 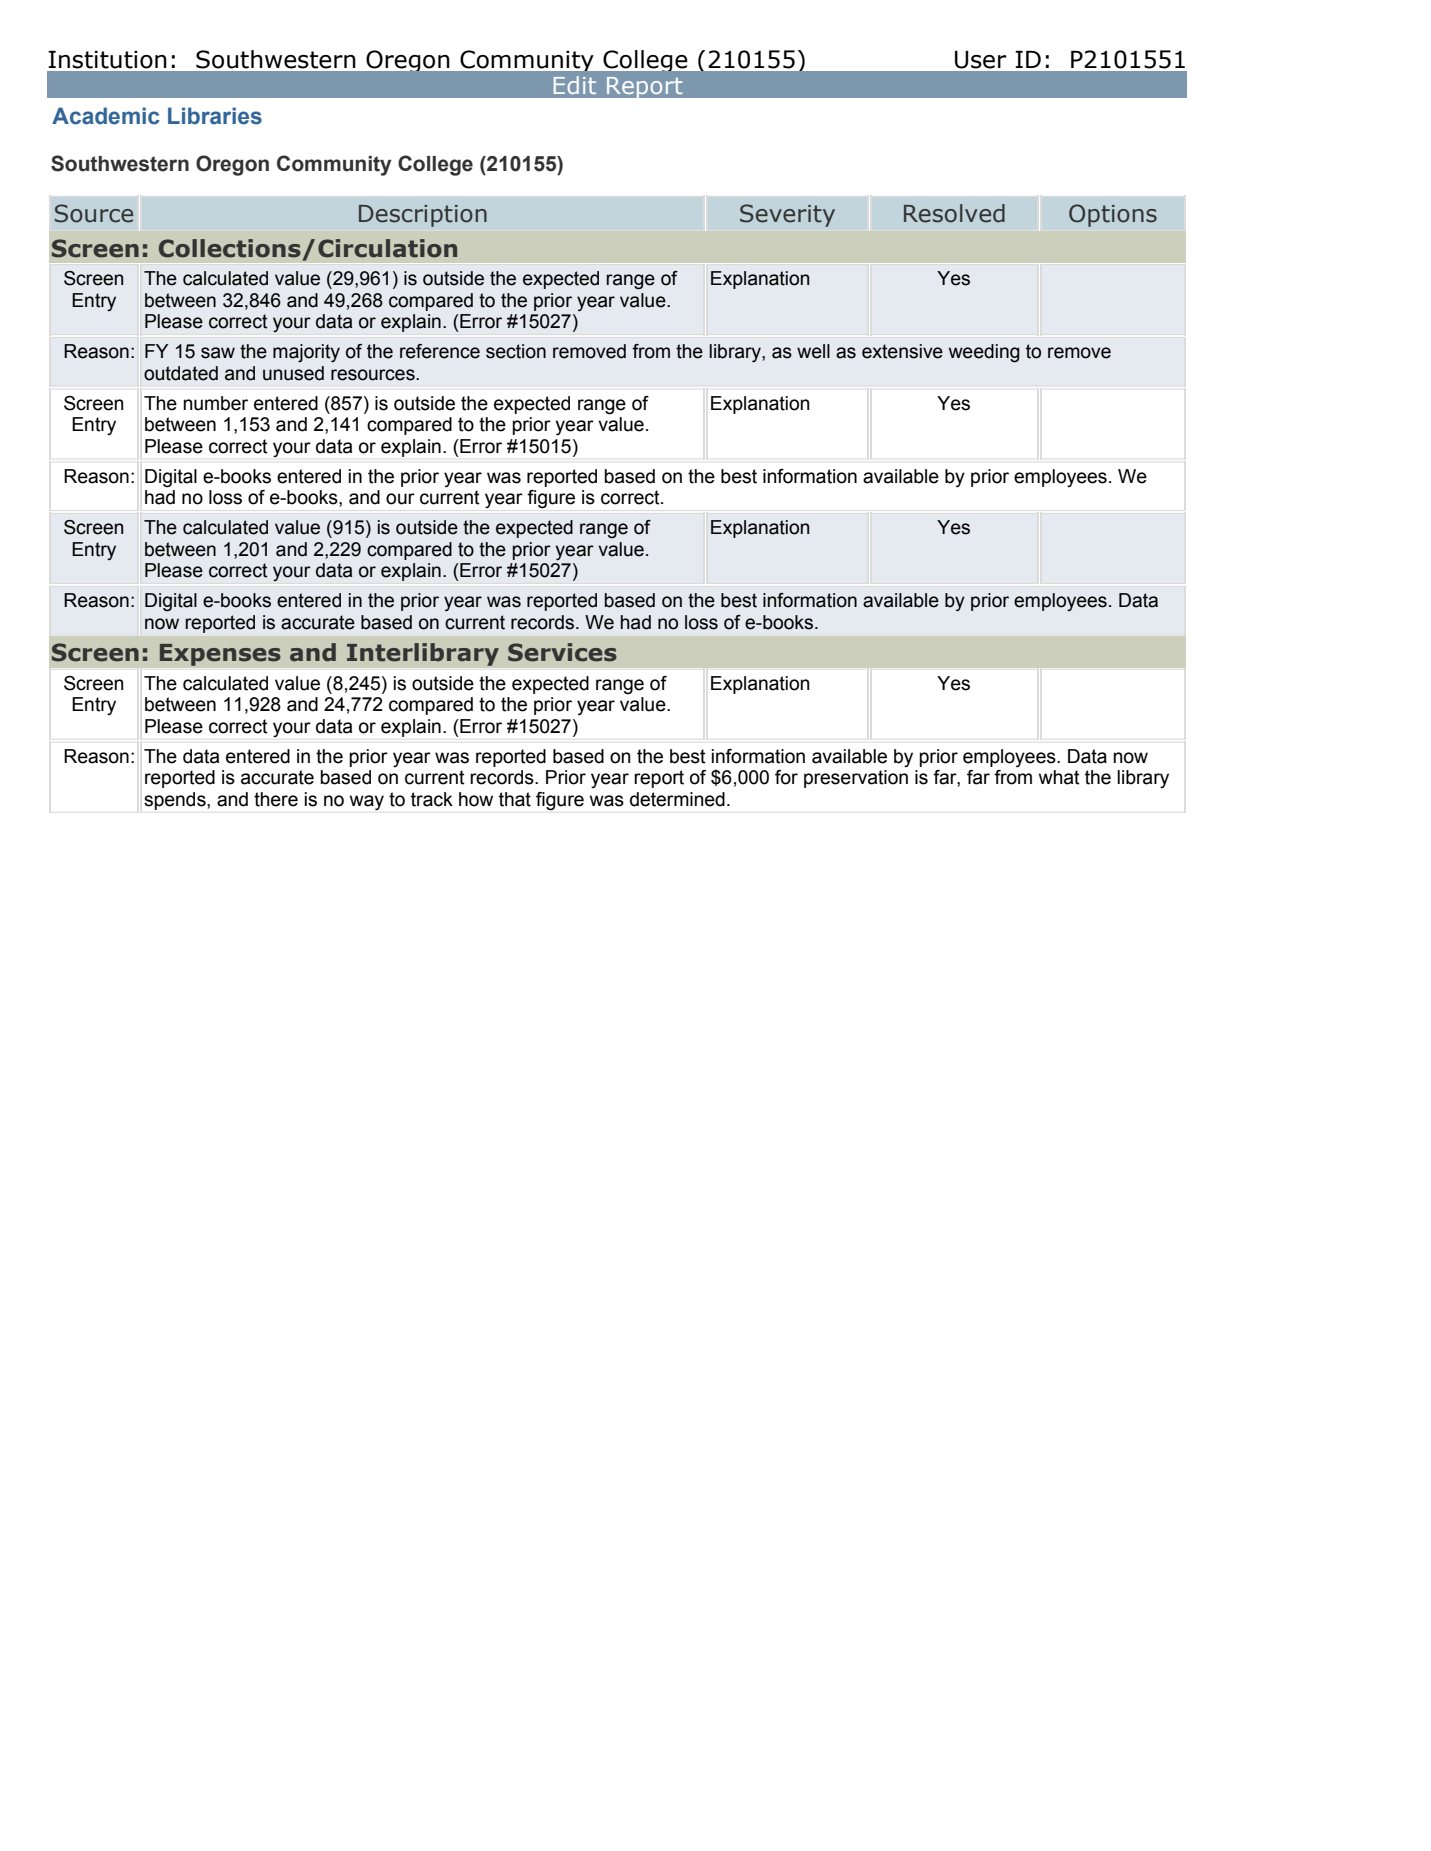 What do you see at coordinates (902, 351) in the document?
I see `extensive` at bounding box center [902, 351].
